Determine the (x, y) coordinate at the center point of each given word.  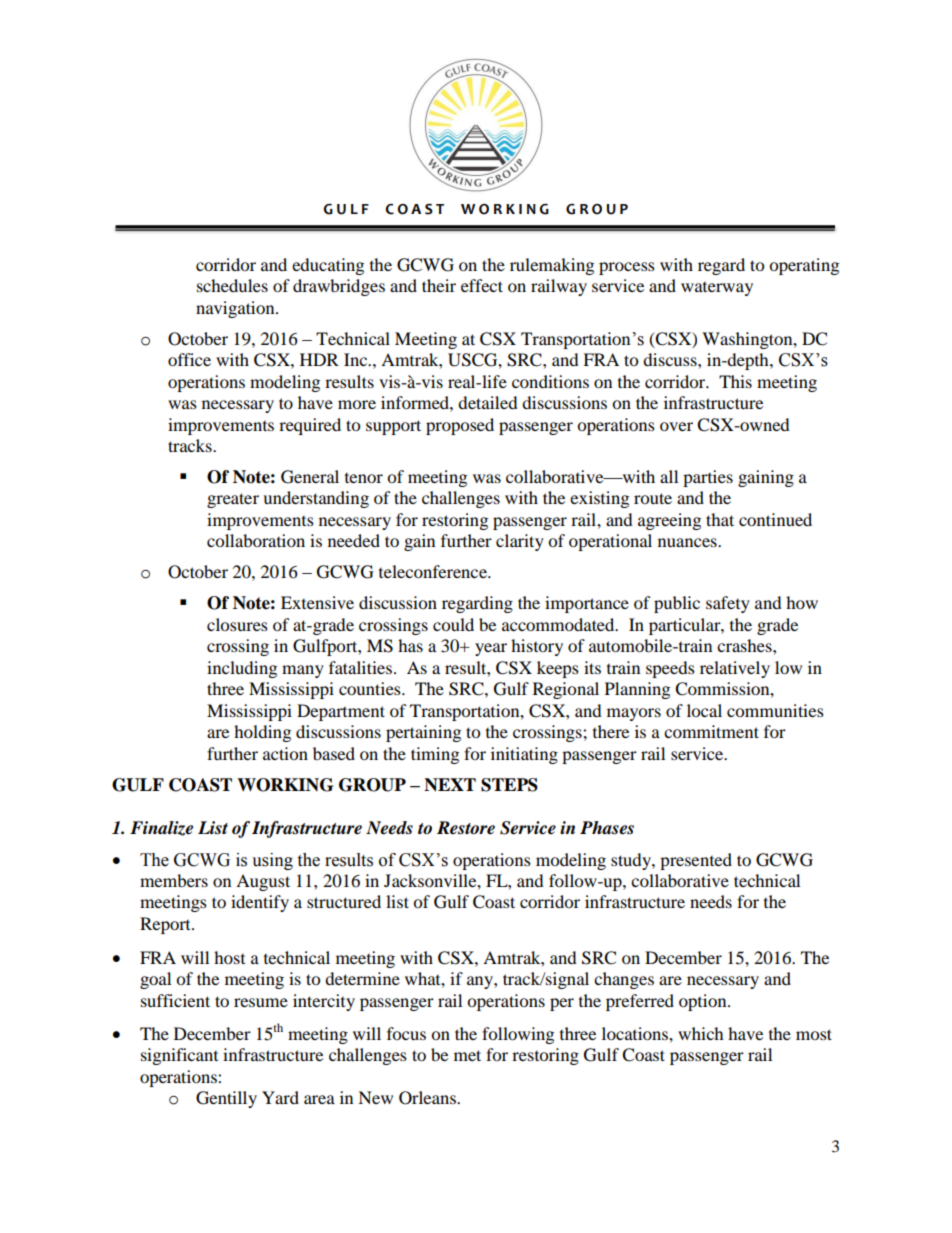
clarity (520, 542)
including (242, 669)
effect (482, 285)
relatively (735, 669)
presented (696, 861)
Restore (466, 828)
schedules (232, 285)
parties (708, 478)
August (263, 882)
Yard (280, 1097)
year (491, 649)
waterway (717, 289)
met (467, 1055)
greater (233, 500)
